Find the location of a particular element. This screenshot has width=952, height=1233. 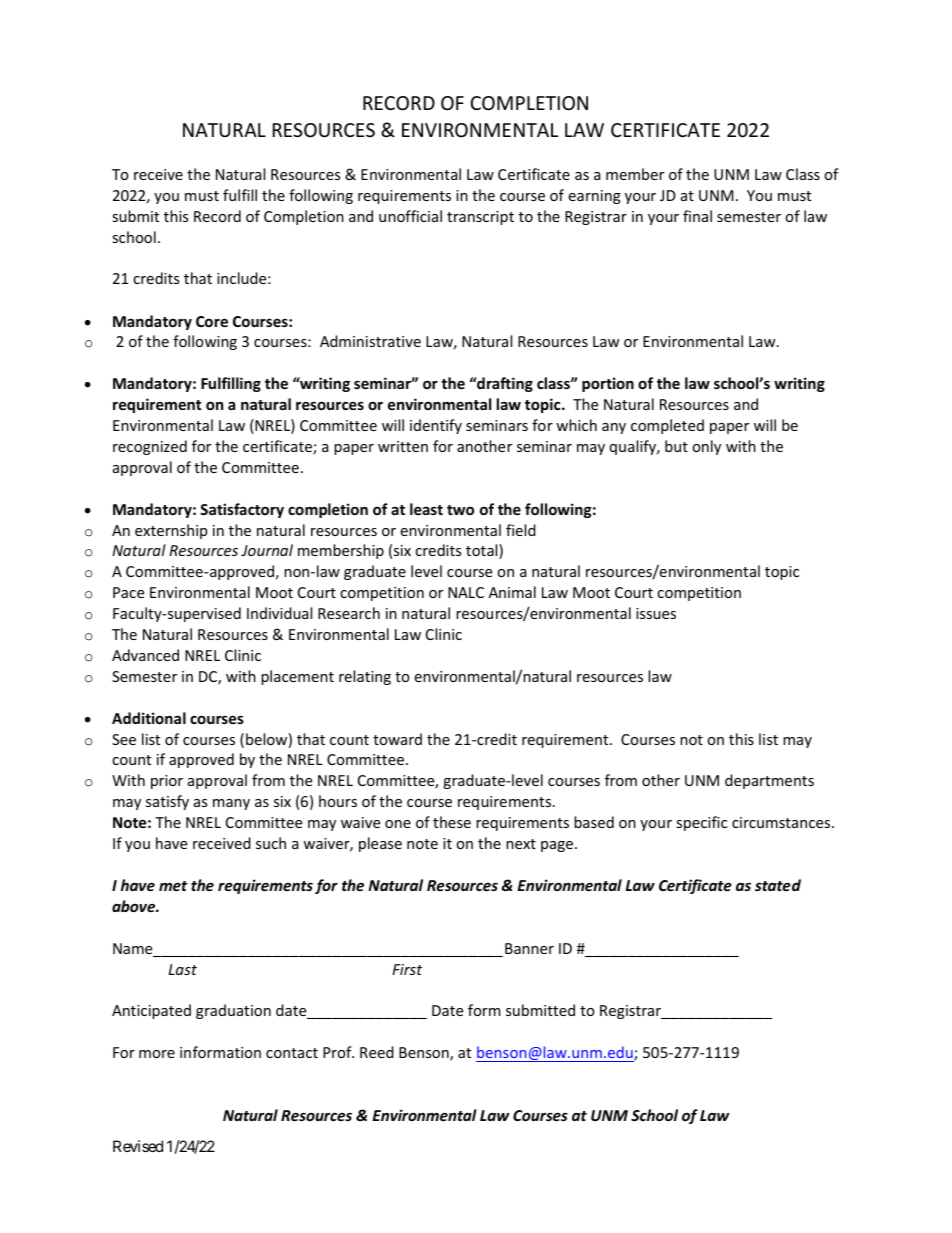

Reed is located at coordinates (377, 1052).
